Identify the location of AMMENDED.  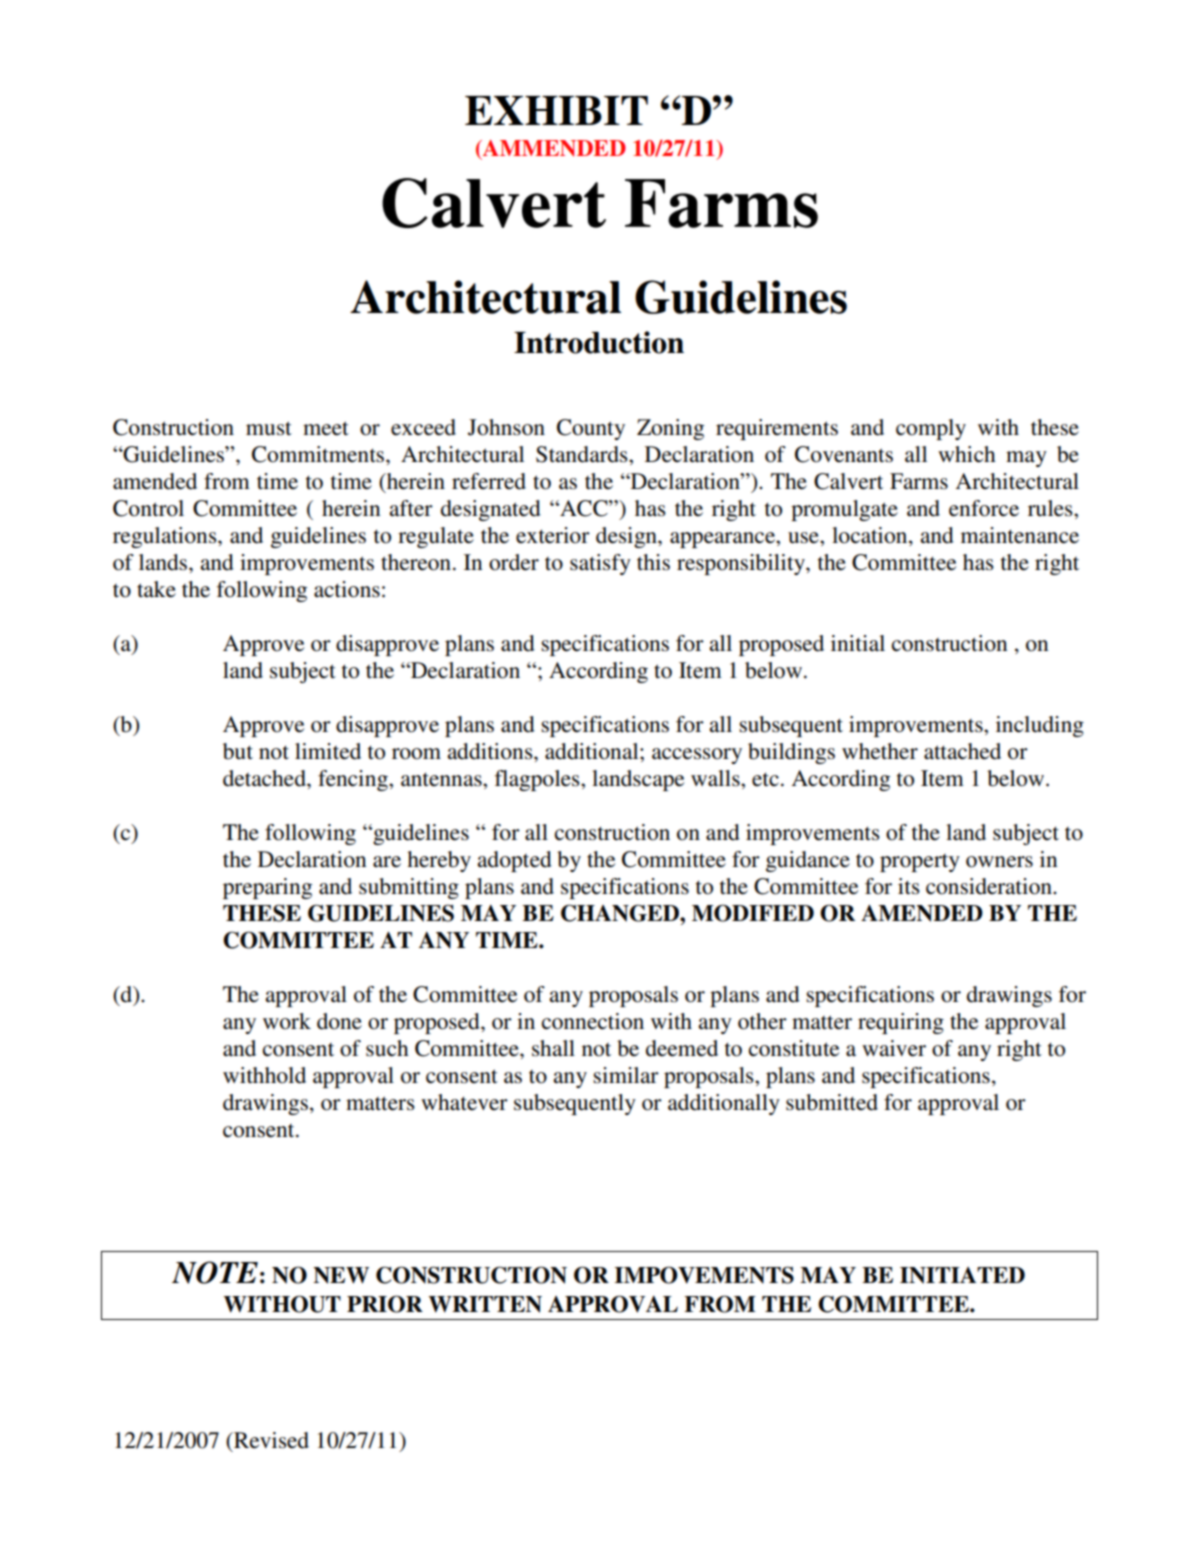
(553, 148).
